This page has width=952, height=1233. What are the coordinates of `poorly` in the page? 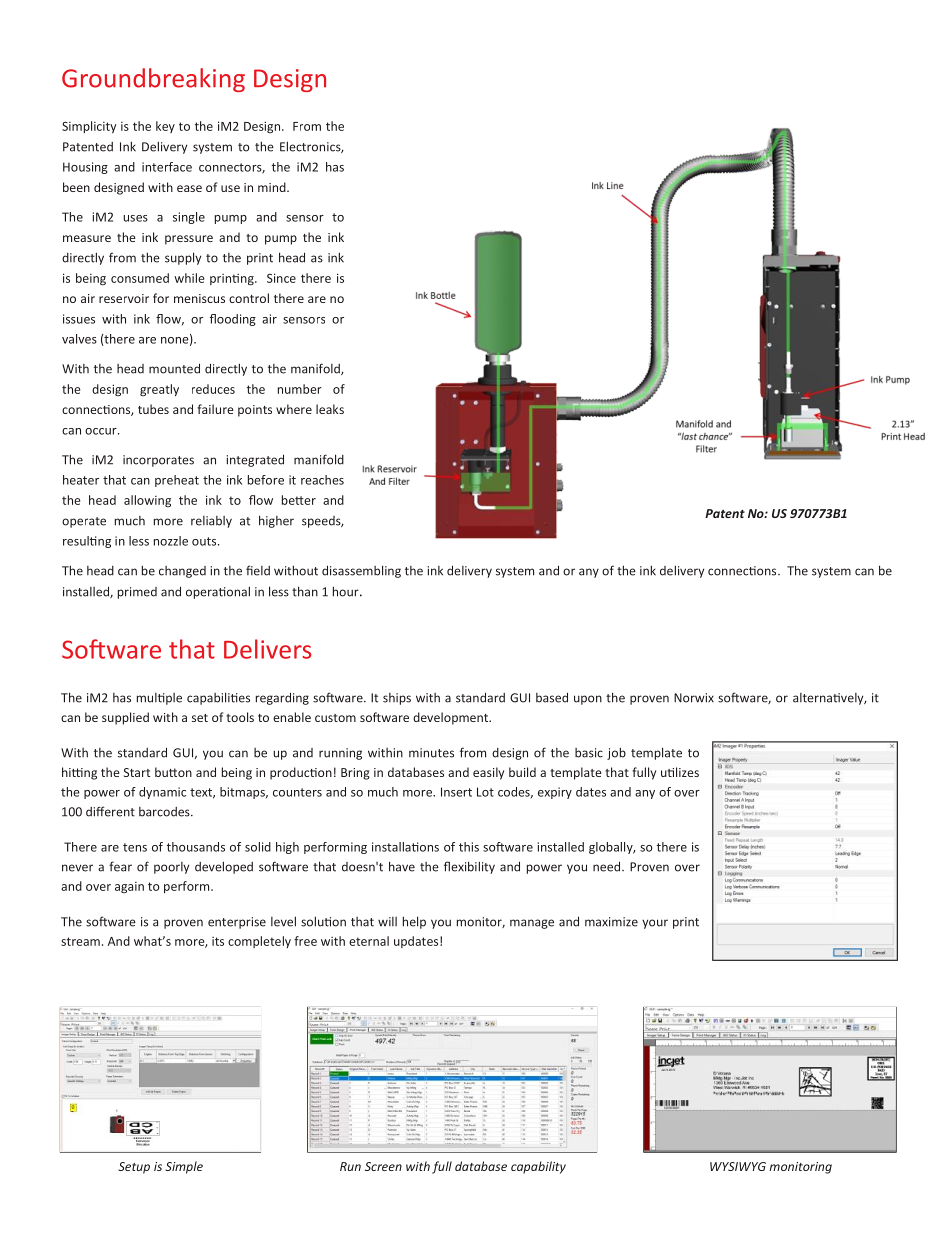 It's located at (171, 868).
